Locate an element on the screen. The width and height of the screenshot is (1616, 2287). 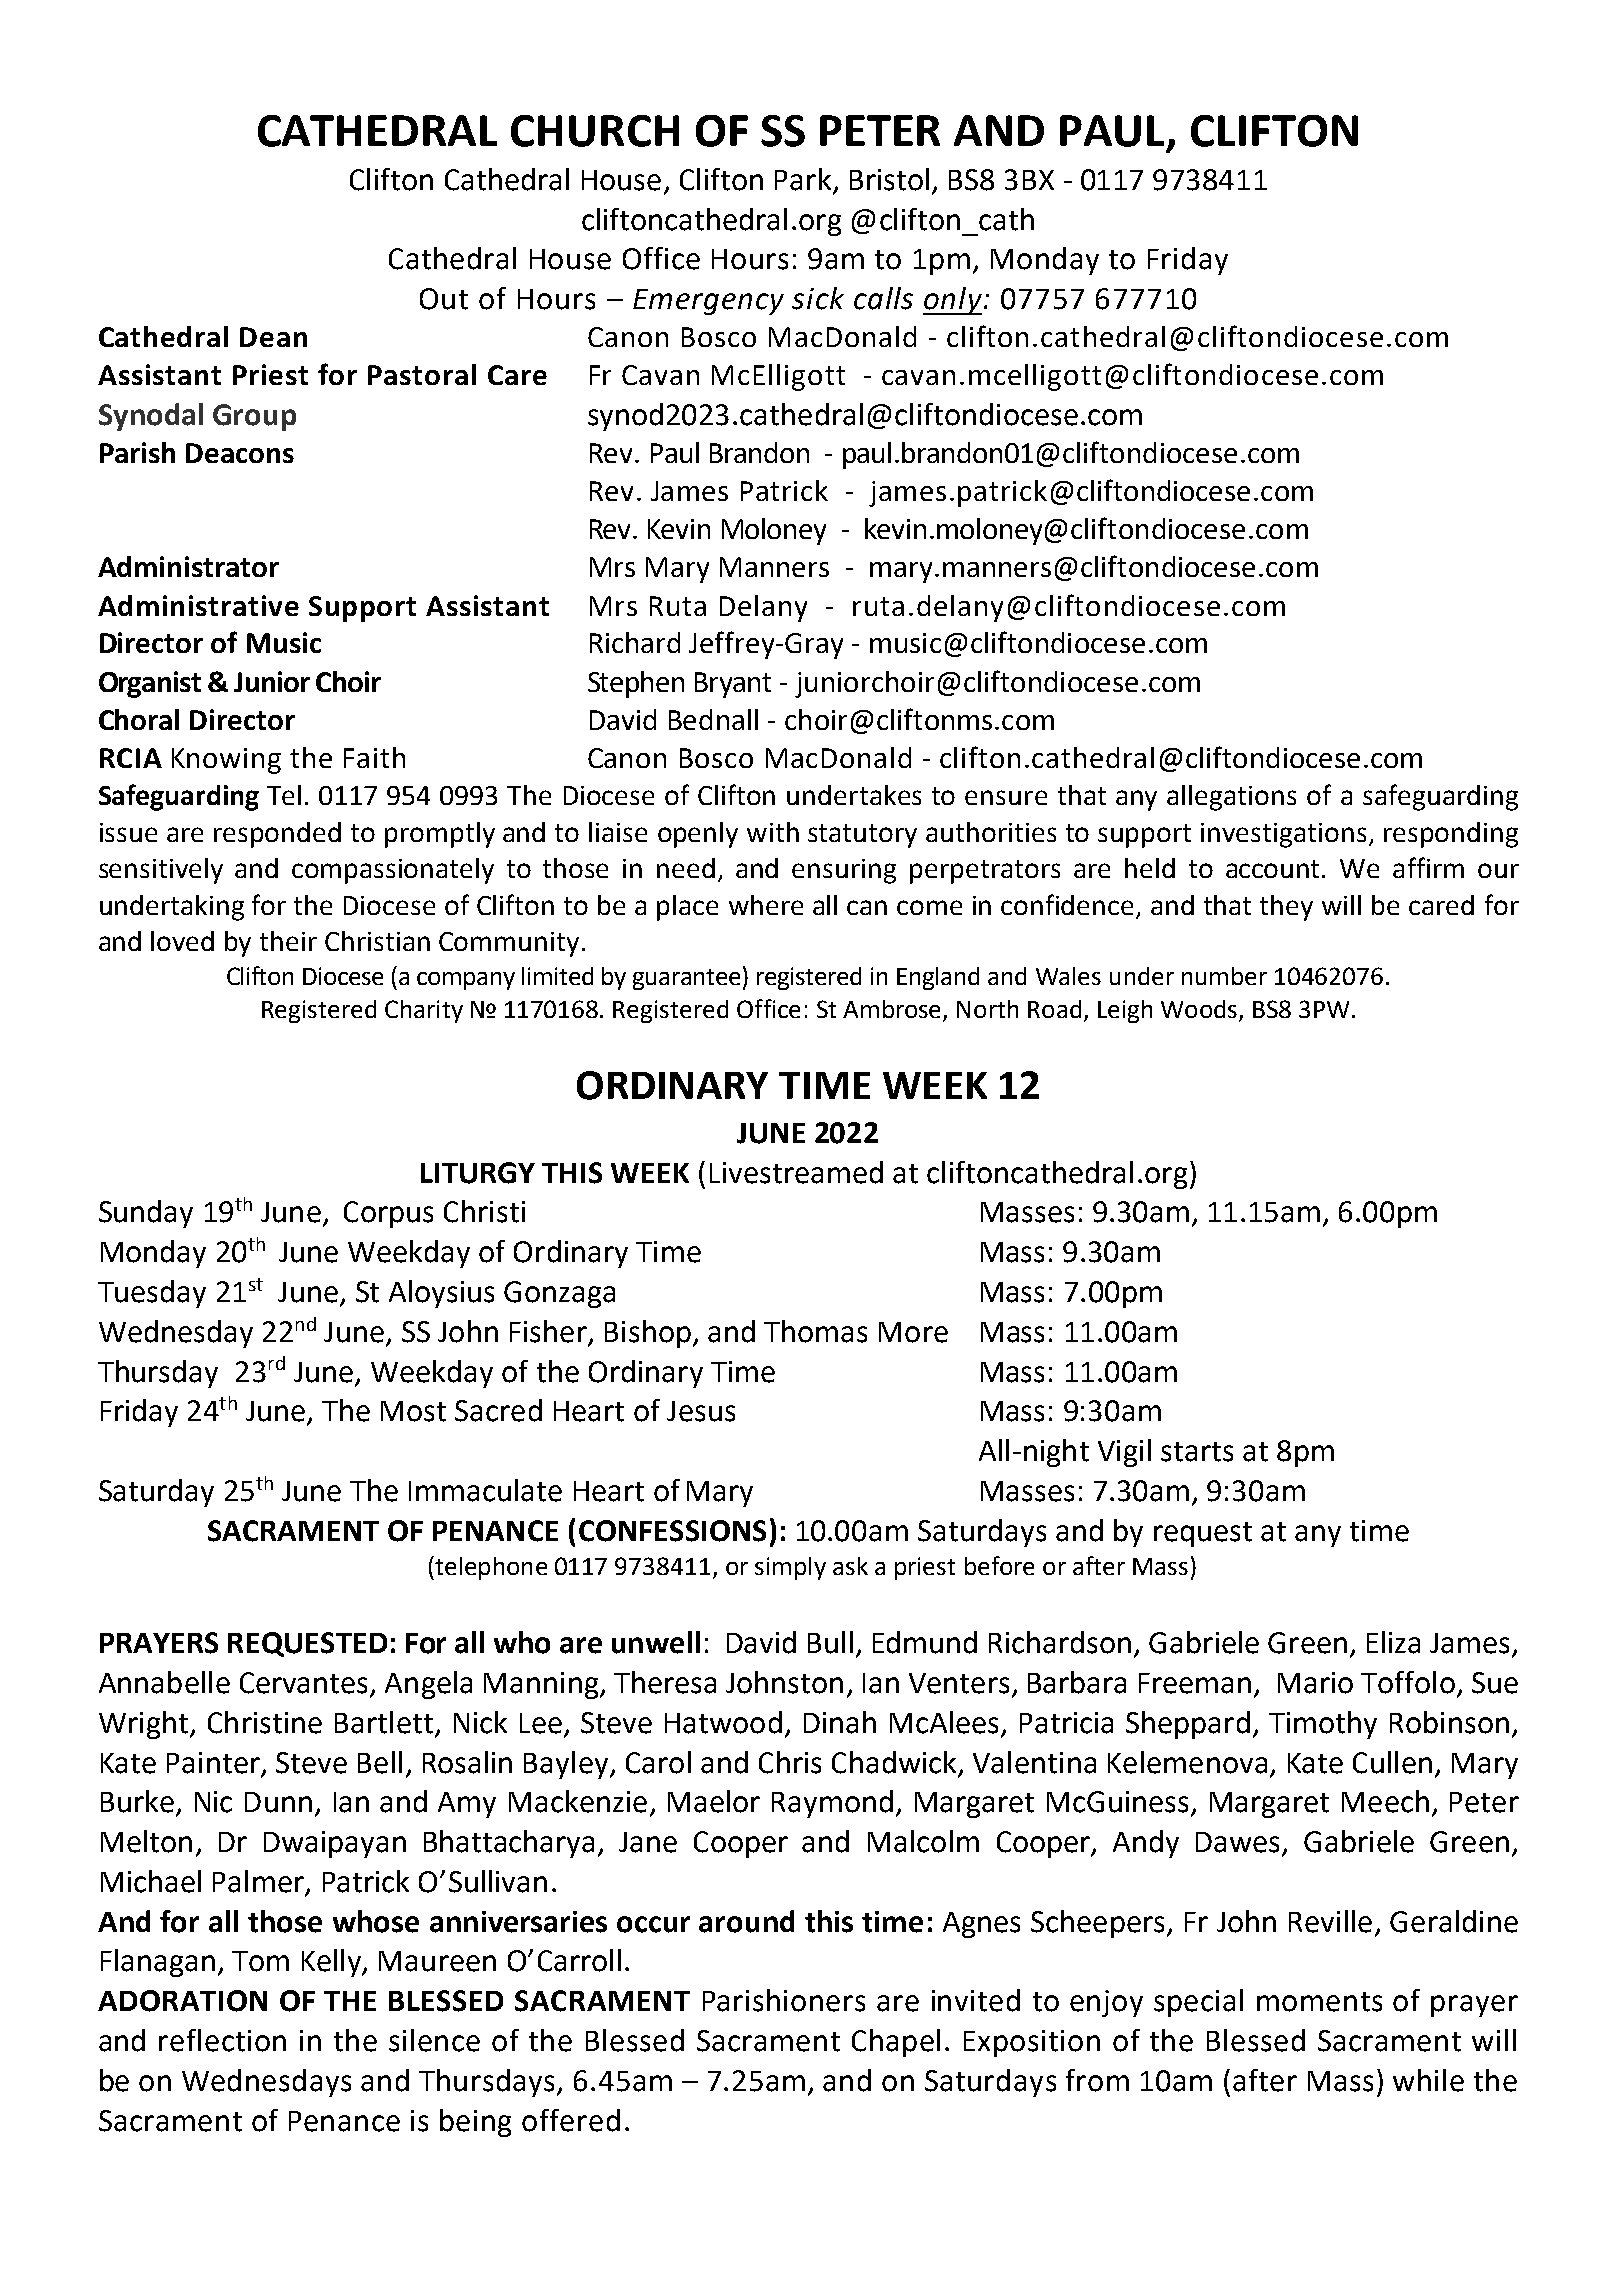
allegations is located at coordinates (1231, 798).
